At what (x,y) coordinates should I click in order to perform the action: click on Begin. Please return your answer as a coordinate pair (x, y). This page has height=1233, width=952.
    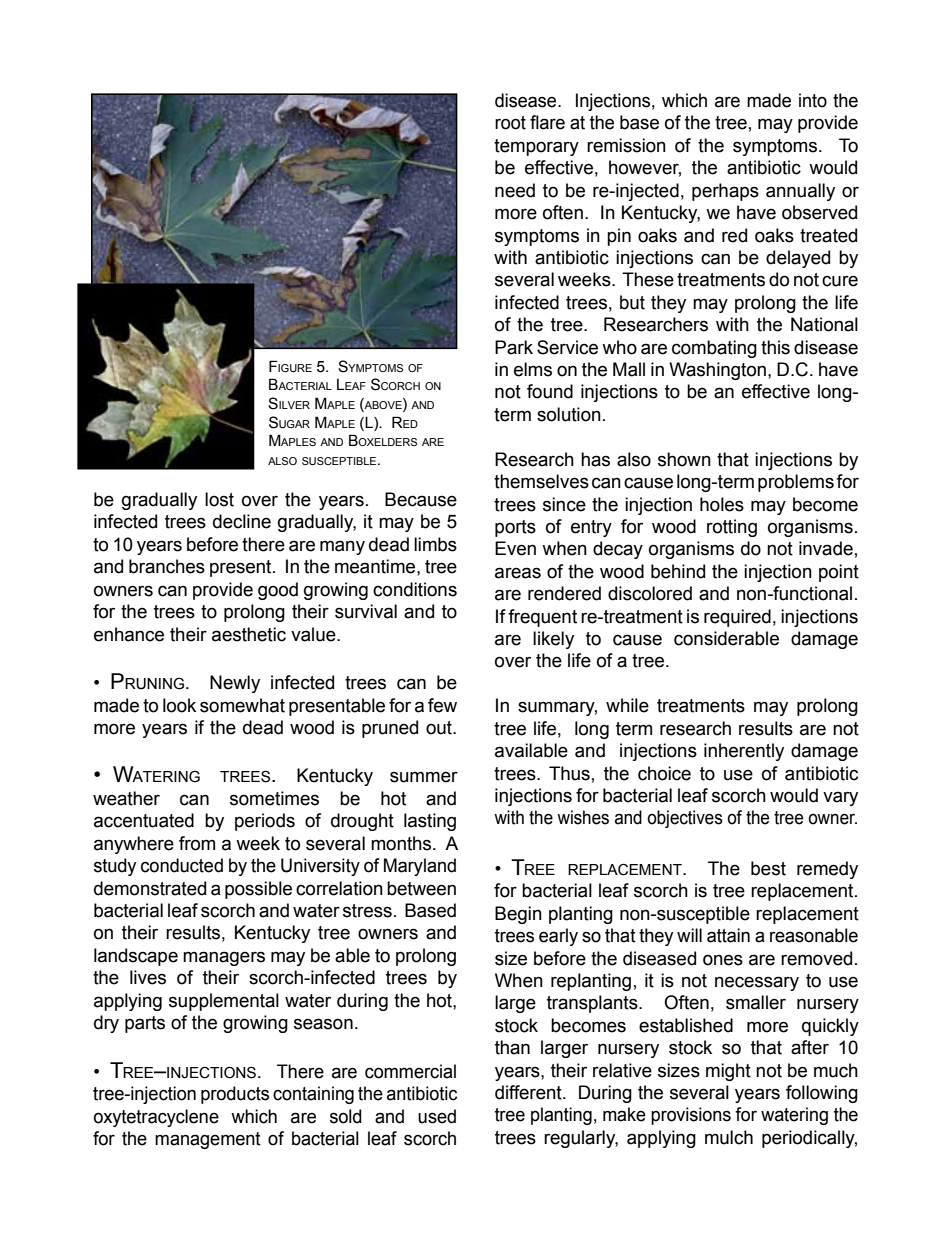
    Looking at the image, I should click on (518, 915).
